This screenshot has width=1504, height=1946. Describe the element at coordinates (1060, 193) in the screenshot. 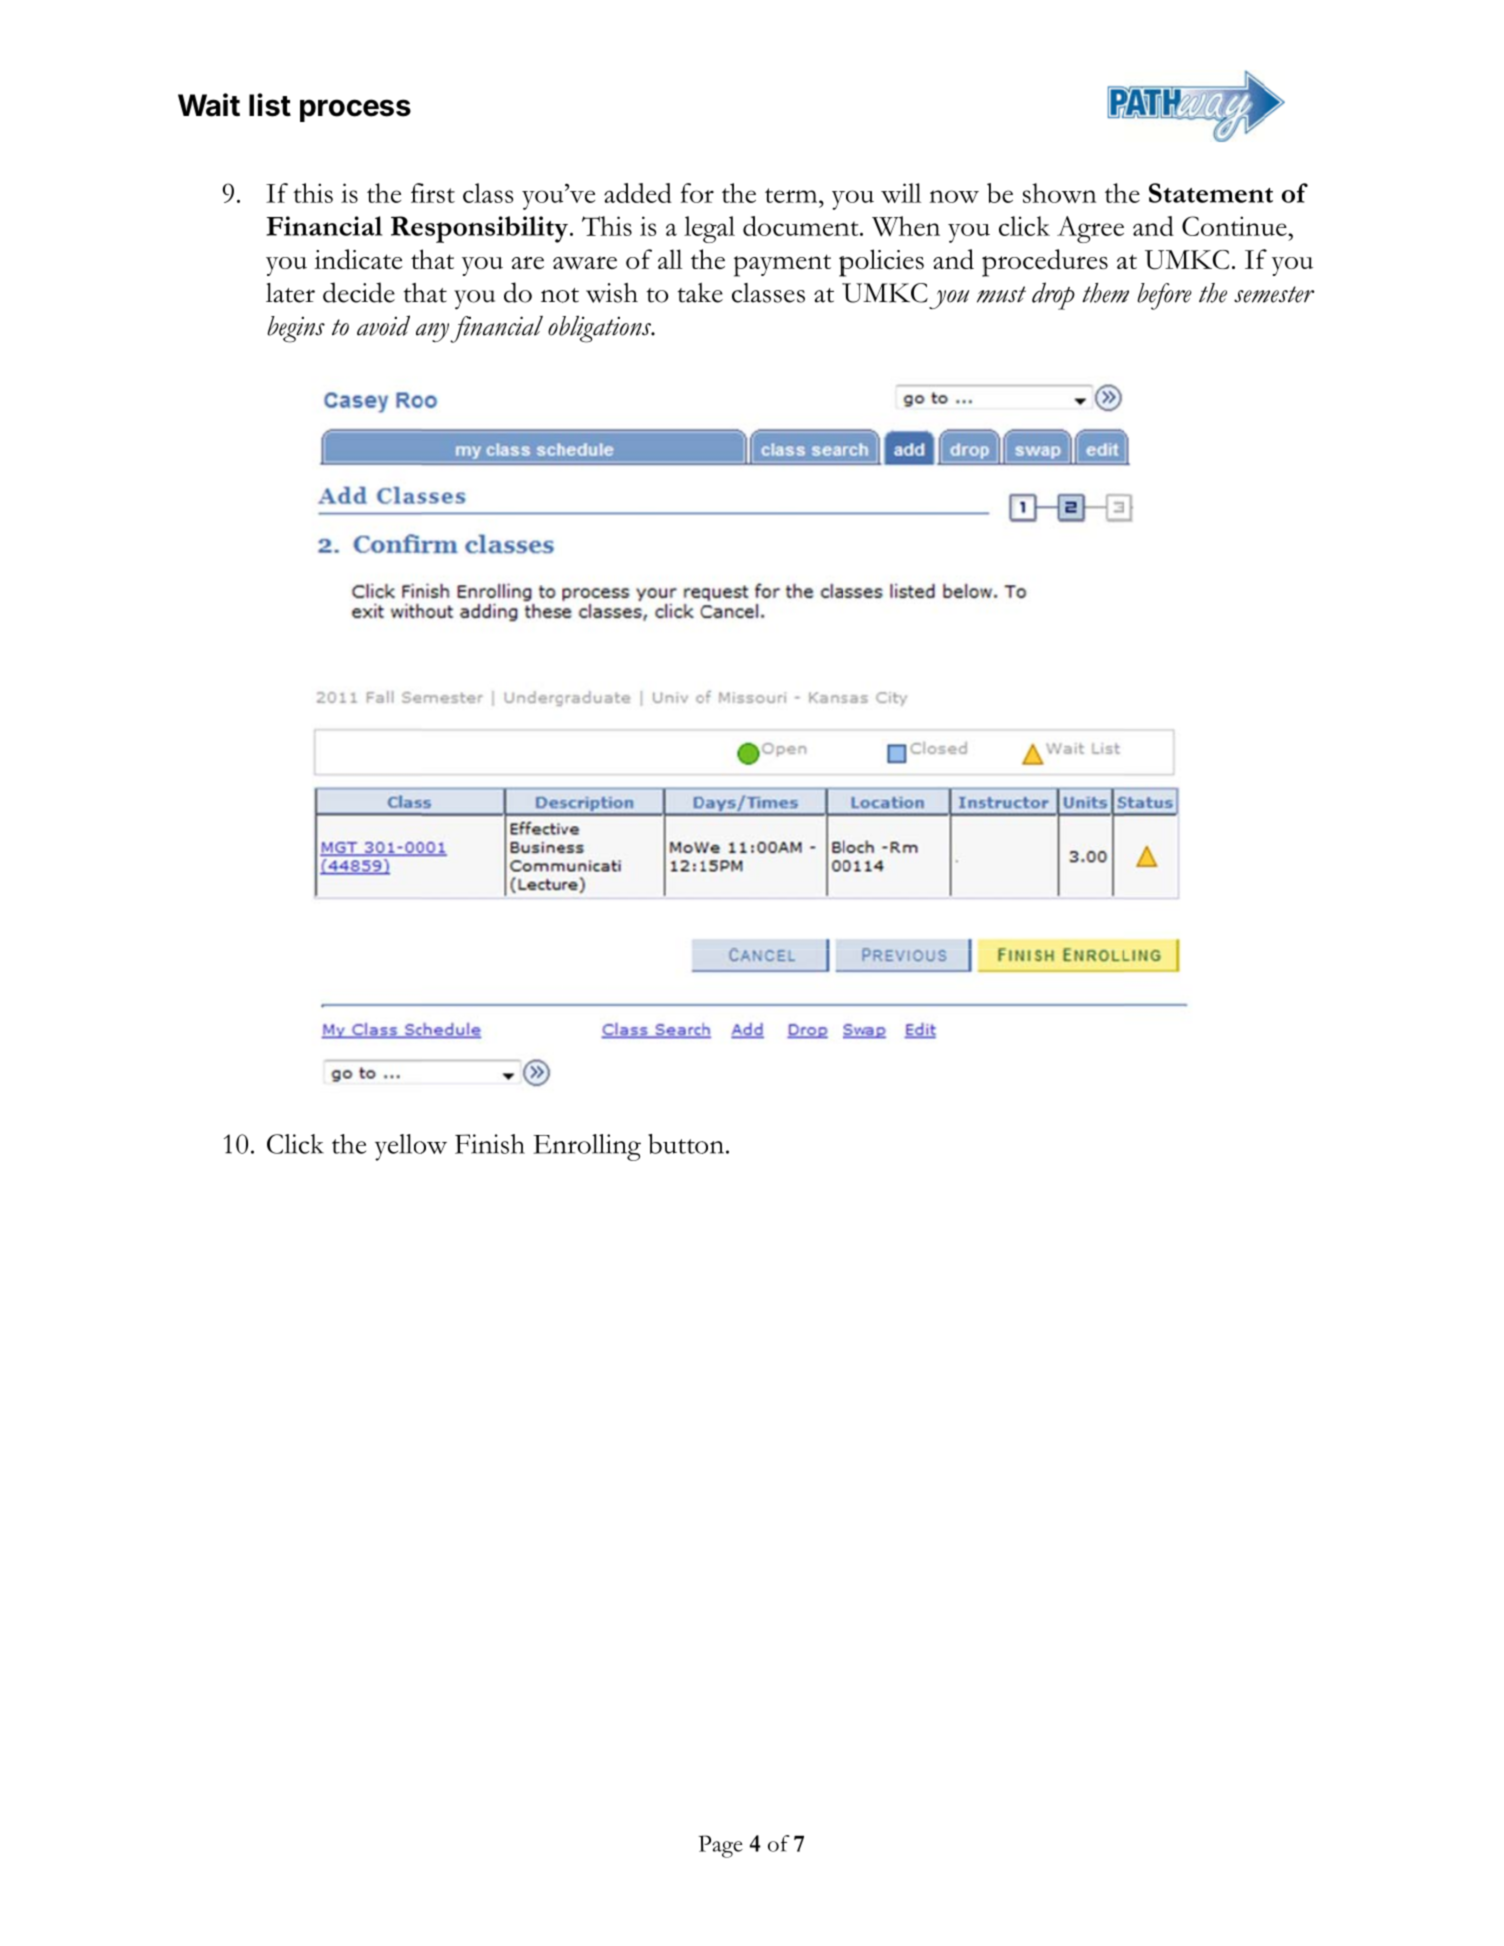

I see `shown` at that location.
